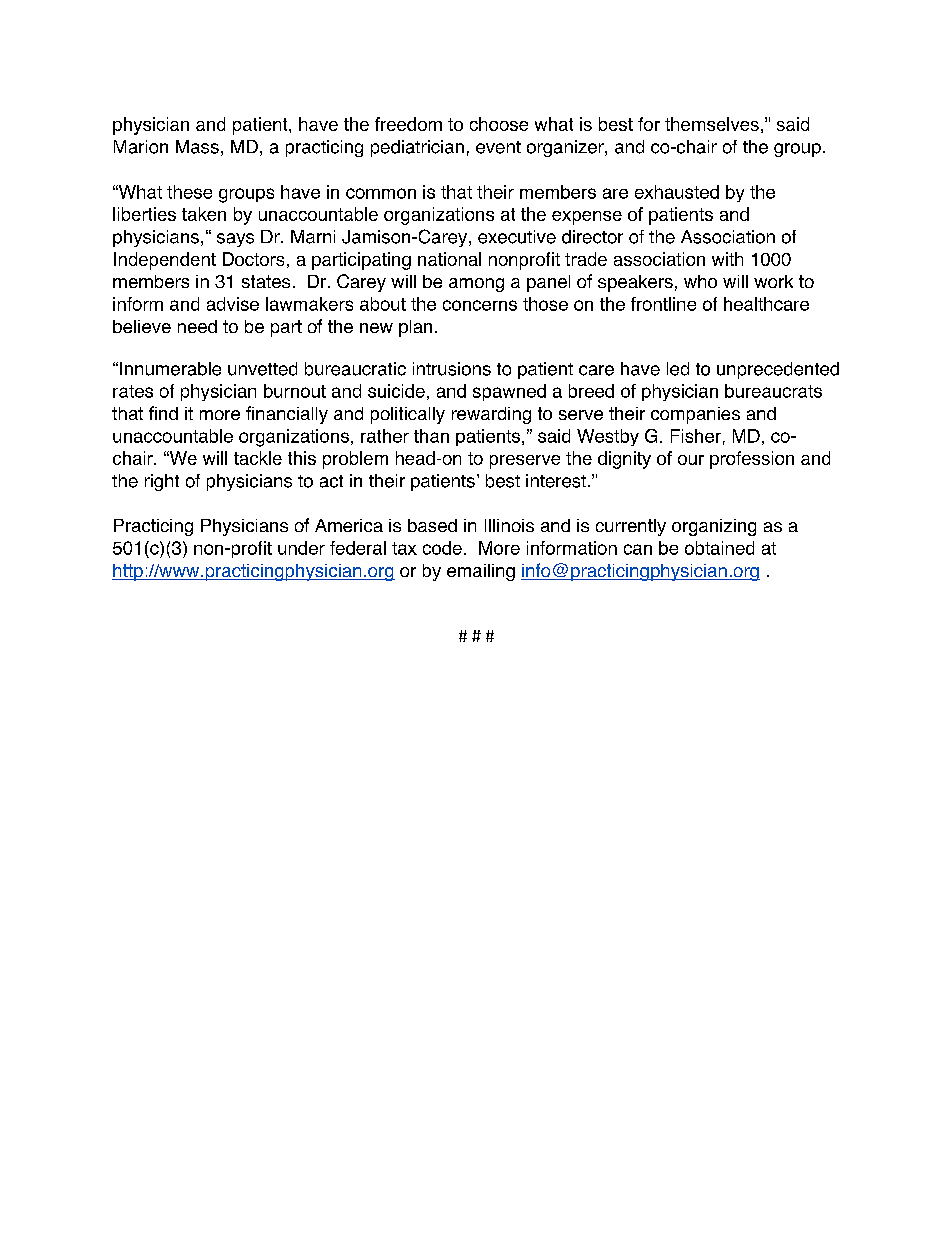 The width and height of the screenshot is (952, 1233). Describe the element at coordinates (301, 548) in the screenshot. I see `under` at that location.
